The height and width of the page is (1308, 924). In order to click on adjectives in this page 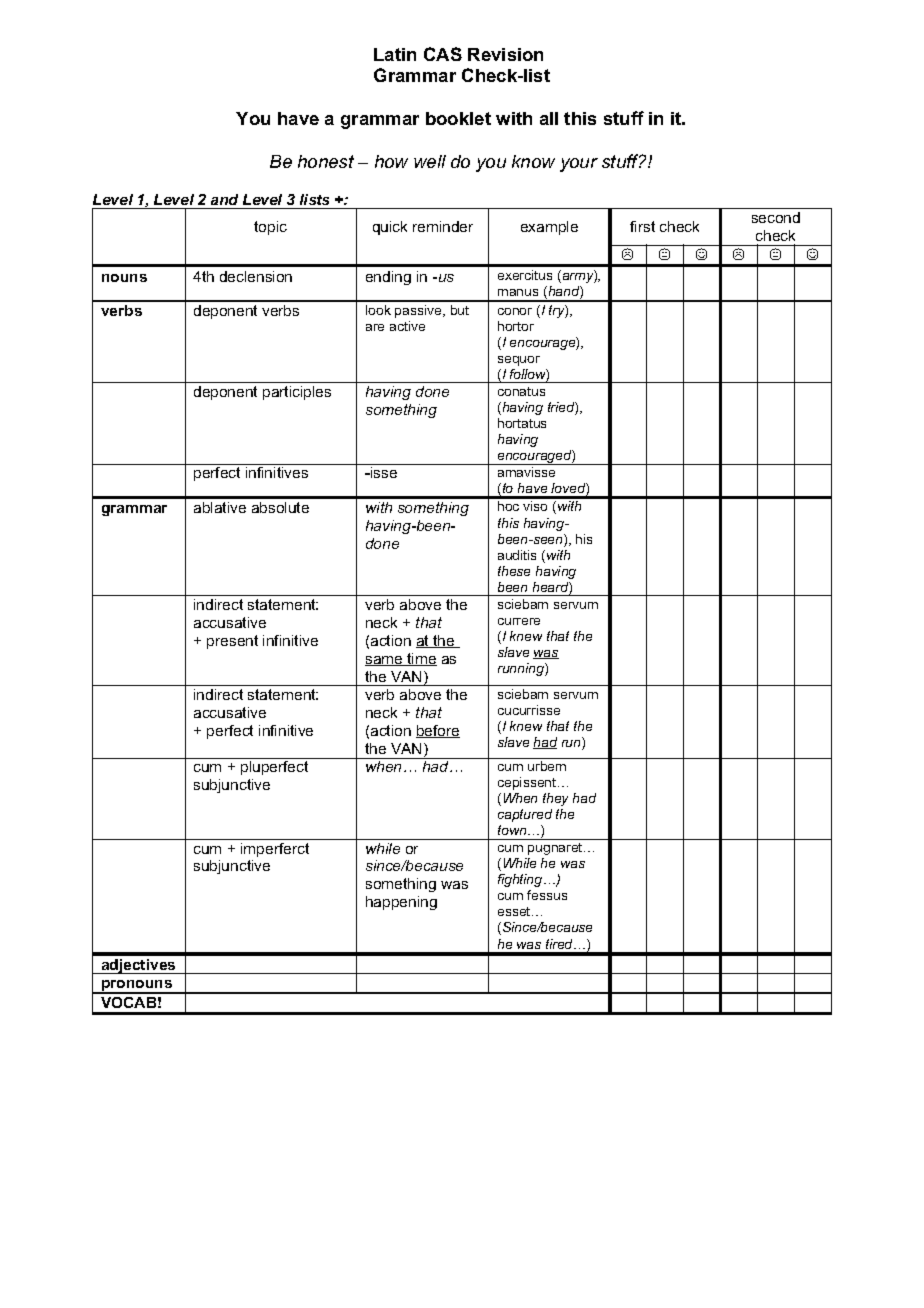, I will do `click(138, 966)`.
